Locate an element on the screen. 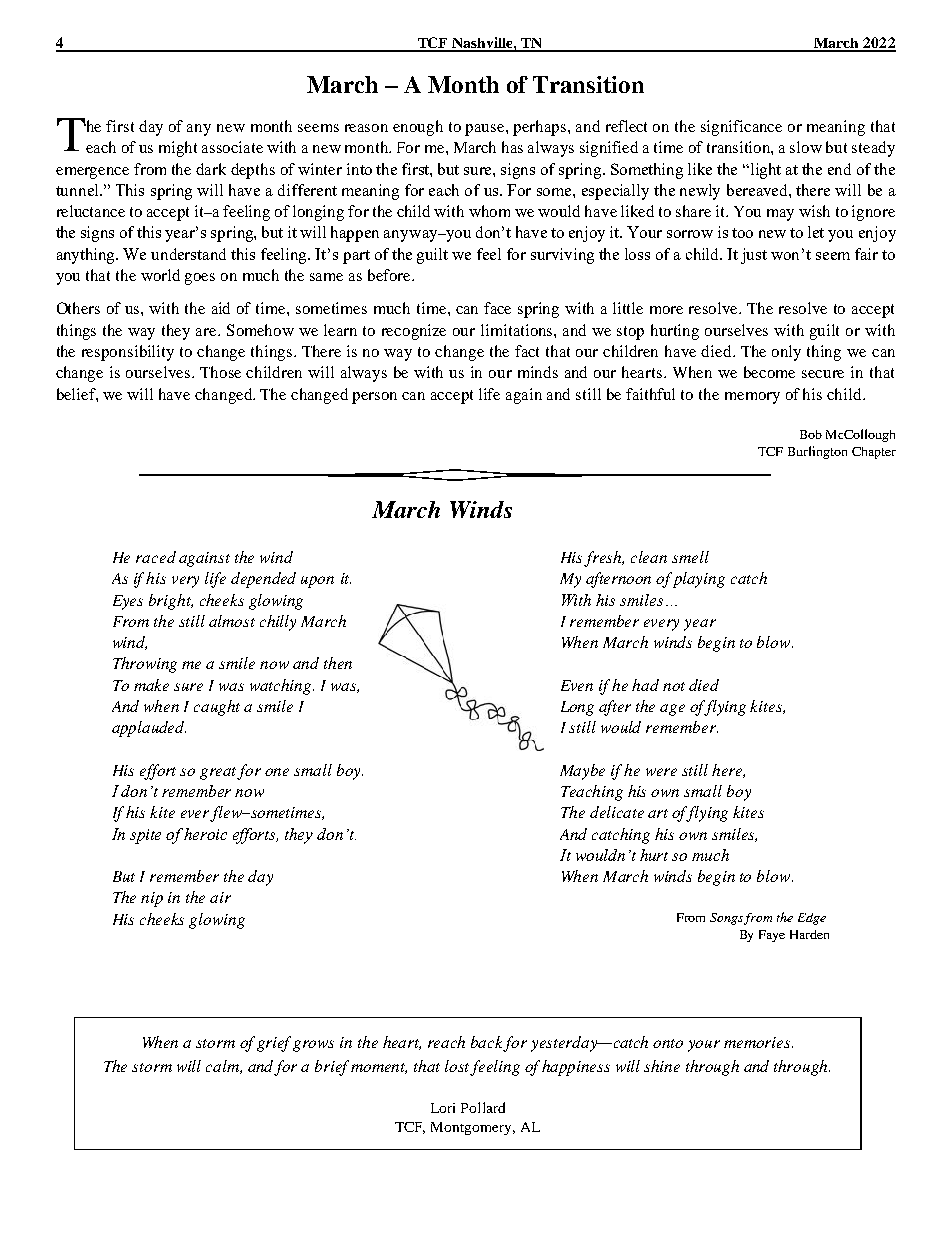 Image resolution: width=952 pixels, height=1233 pixels. light is located at coordinates (766, 171).
